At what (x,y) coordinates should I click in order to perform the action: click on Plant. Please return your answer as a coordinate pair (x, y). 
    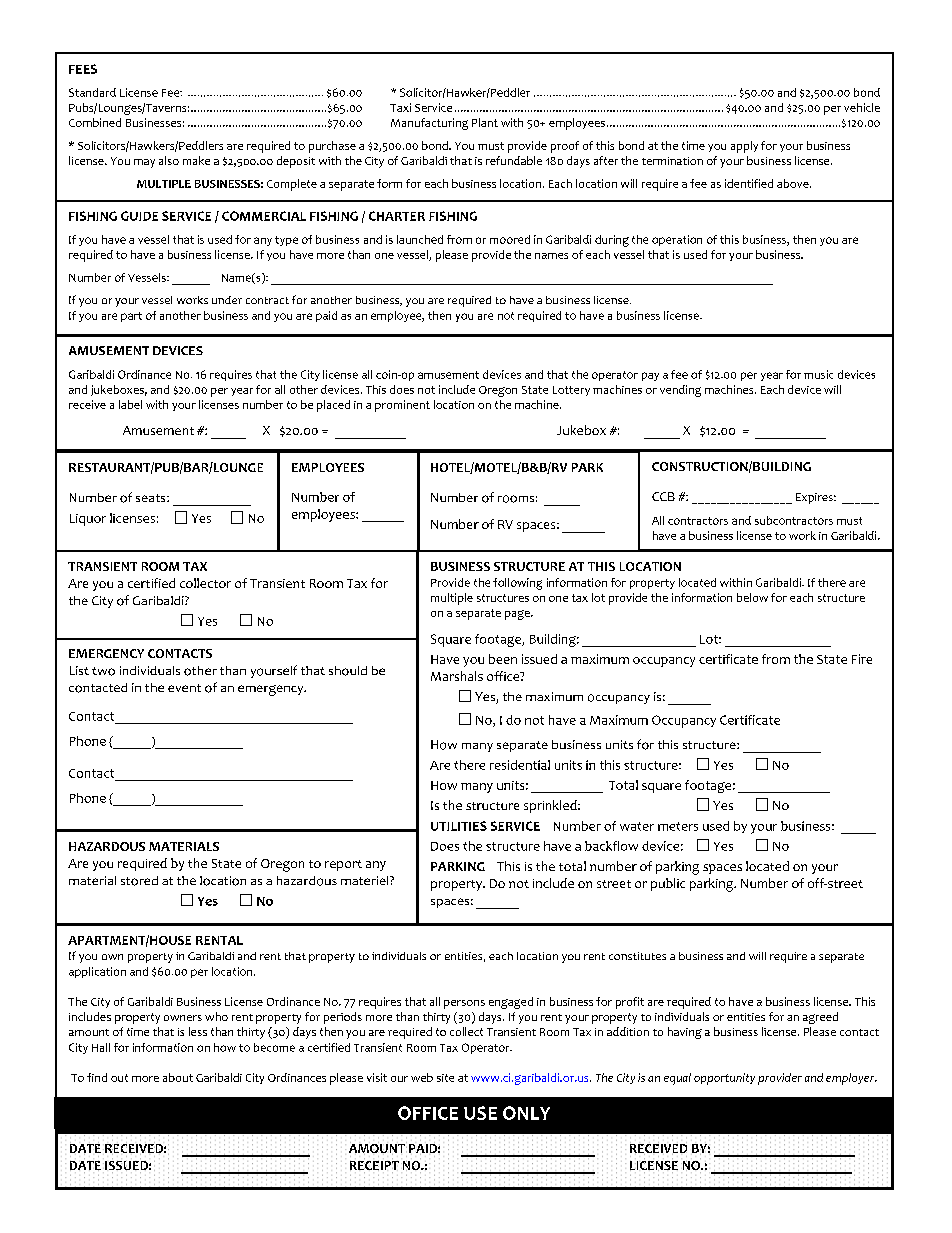
    Looking at the image, I should click on (485, 122).
